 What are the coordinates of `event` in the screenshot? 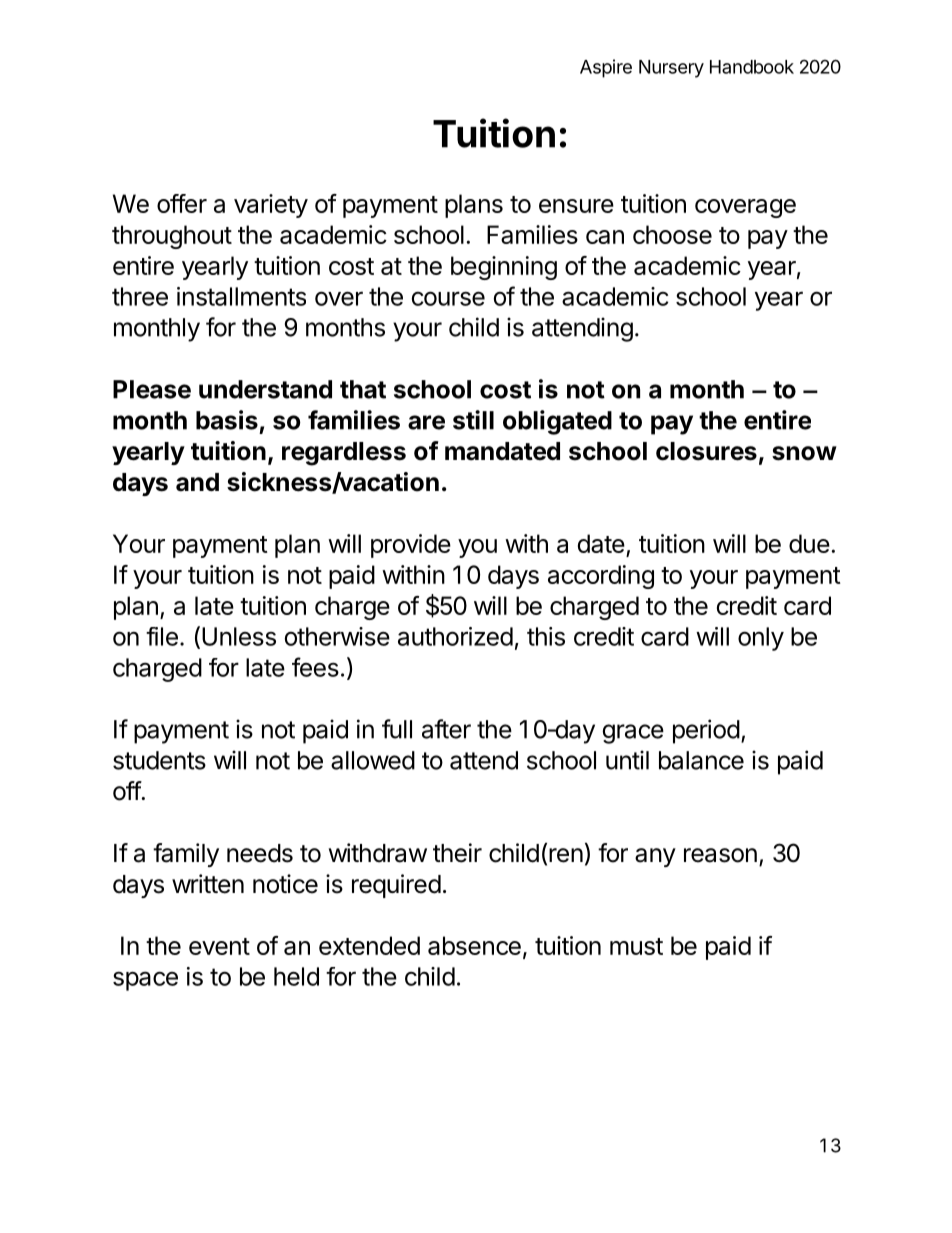 It's located at (219, 946).
